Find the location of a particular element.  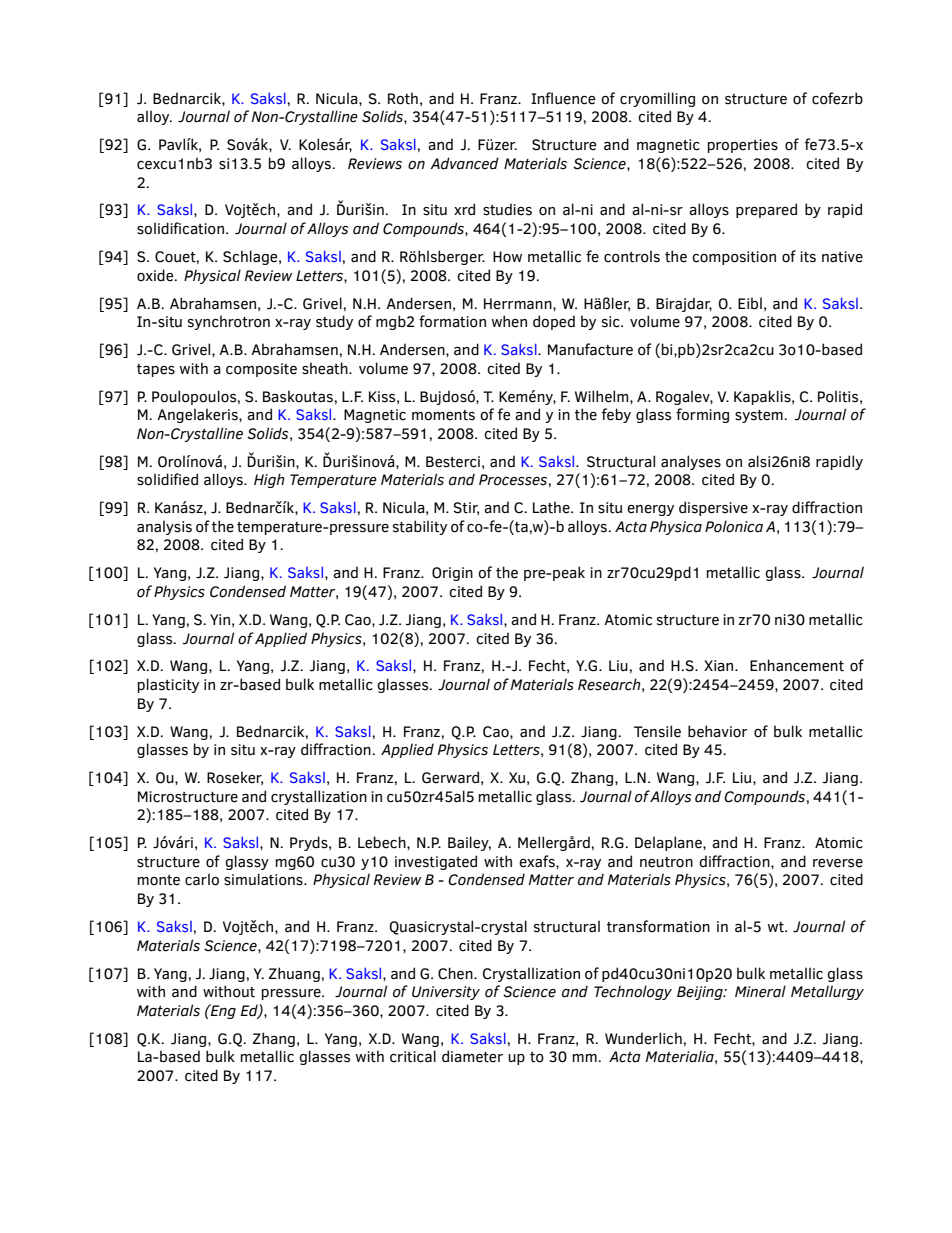

solidification is located at coordinates (180, 228).
